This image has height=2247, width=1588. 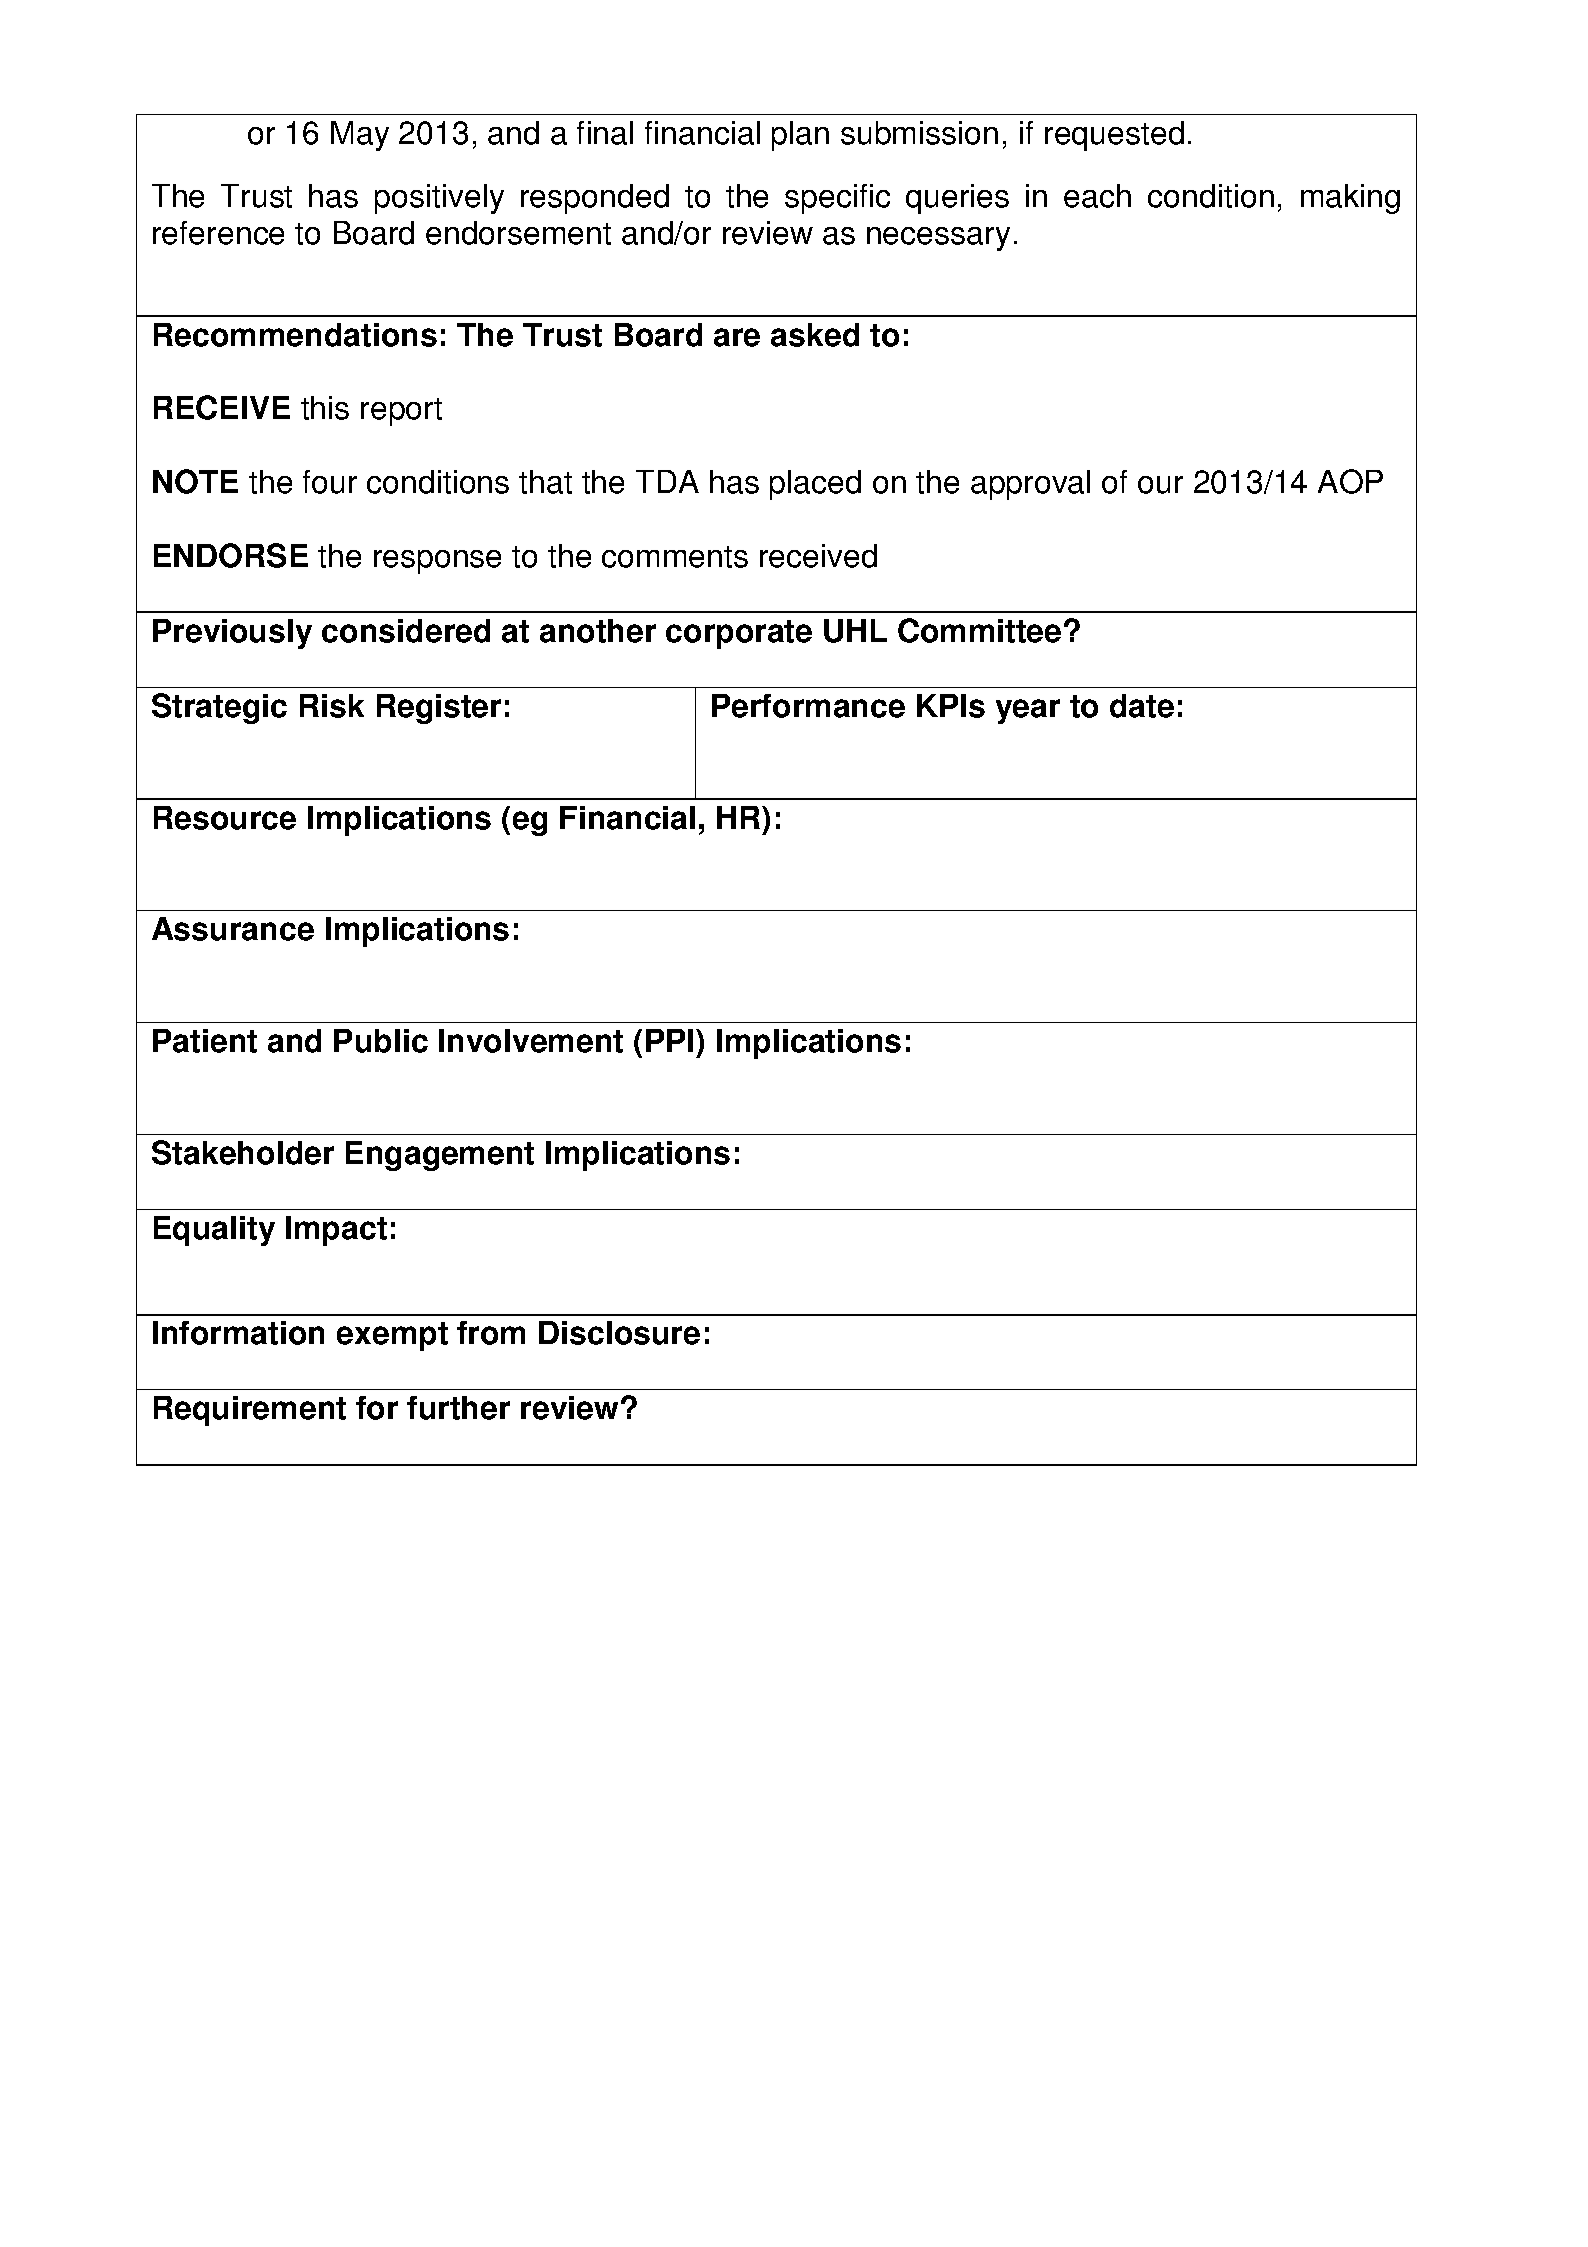 What do you see at coordinates (1350, 481) in the image?
I see `AOP` at bounding box center [1350, 481].
